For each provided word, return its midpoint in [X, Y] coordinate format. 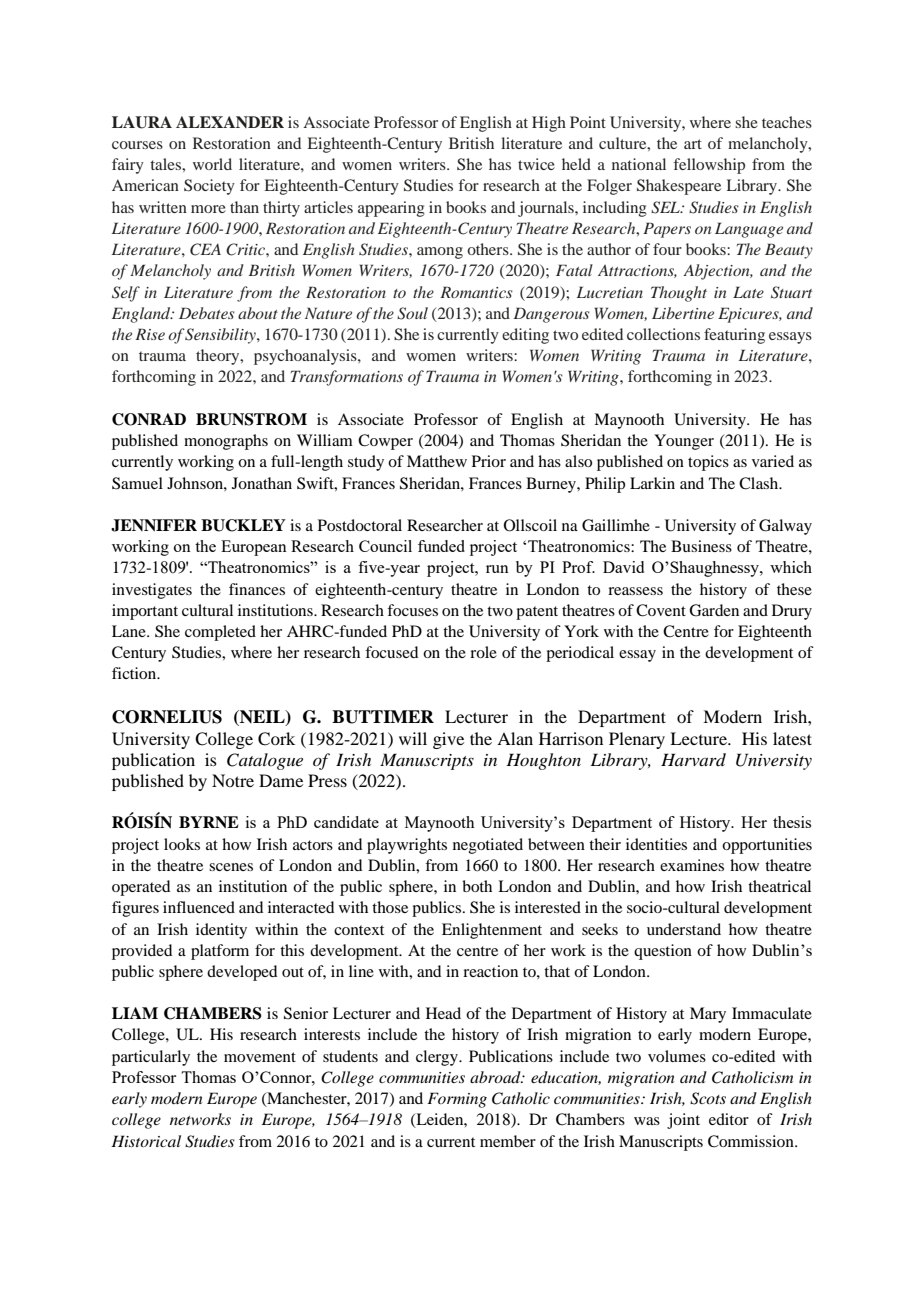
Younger [684, 442]
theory [219, 357]
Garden [714, 610]
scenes [231, 867]
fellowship [709, 166]
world [212, 164]
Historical [146, 1141]
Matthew [437, 461]
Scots [708, 1098]
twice [536, 164]
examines [692, 865]
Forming [457, 1100]
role [483, 652]
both [477, 886]
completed [220, 633]
